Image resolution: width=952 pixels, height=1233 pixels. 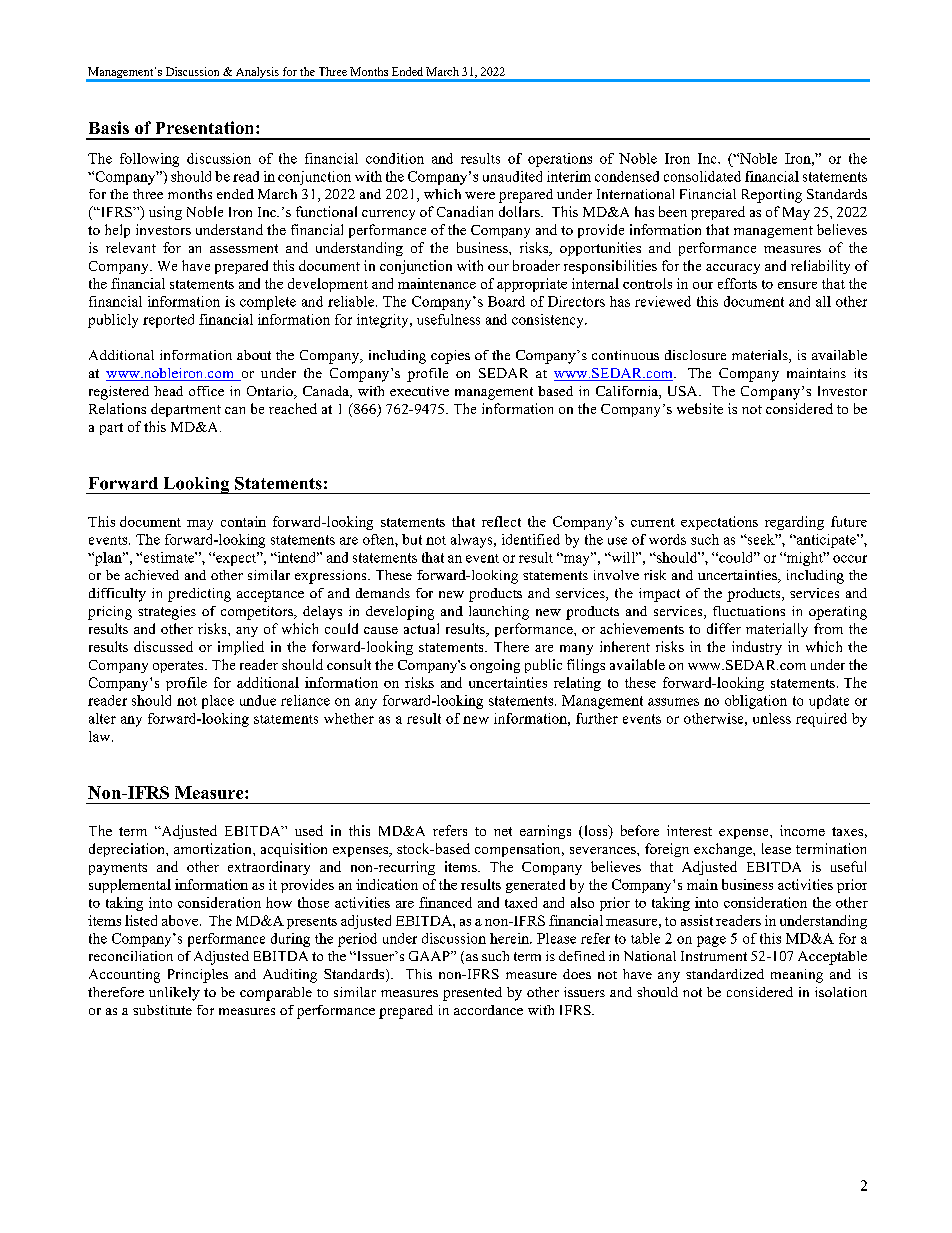 What do you see at coordinates (499, 613) in the page?
I see `launching` at bounding box center [499, 613].
